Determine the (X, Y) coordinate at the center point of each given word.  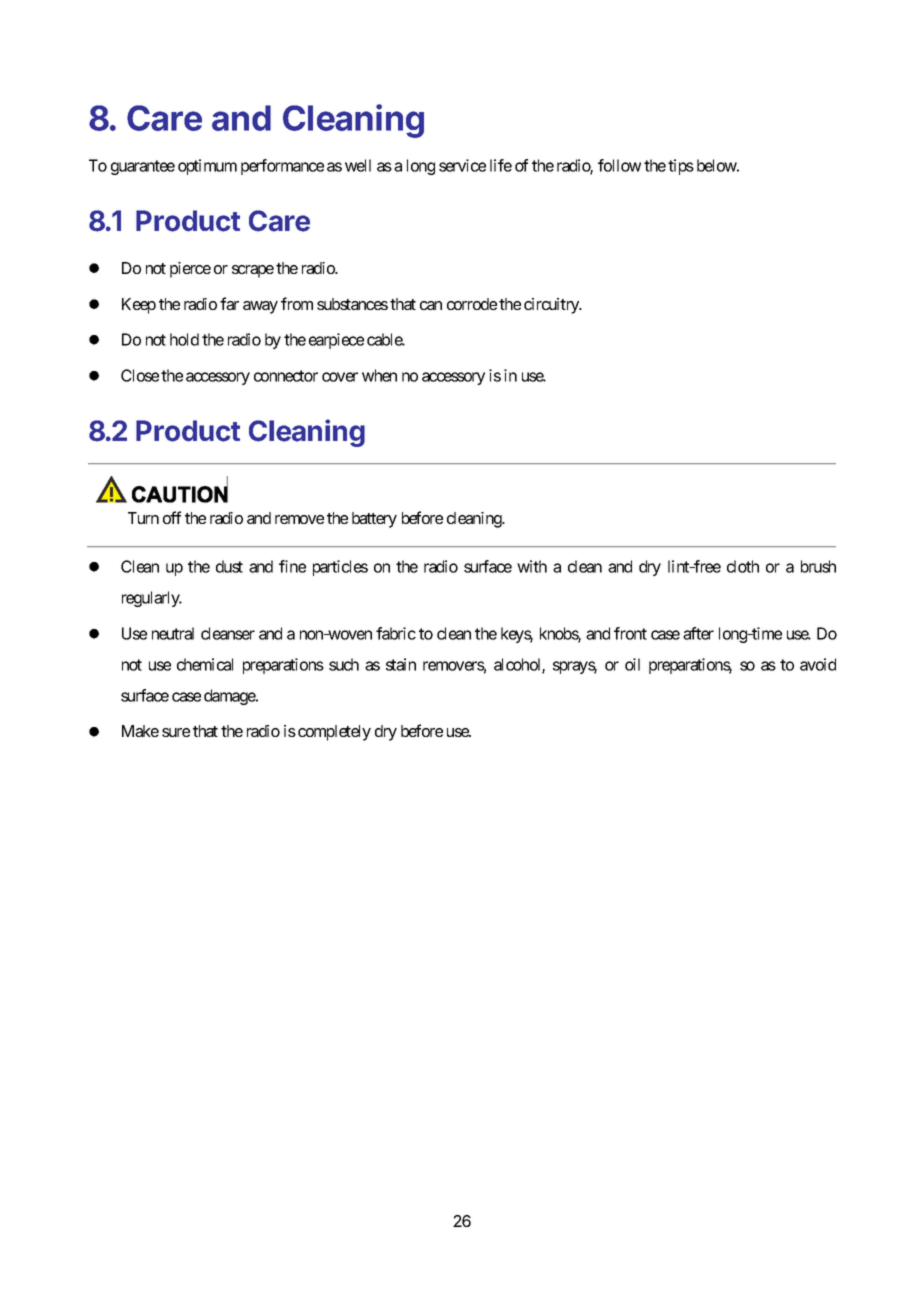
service (462, 165)
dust (229, 566)
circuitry (552, 306)
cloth (743, 566)
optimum (207, 167)
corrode (472, 304)
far (229, 303)
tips (681, 167)
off (172, 517)
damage (230, 697)
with (532, 566)
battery (374, 520)
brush (818, 566)
